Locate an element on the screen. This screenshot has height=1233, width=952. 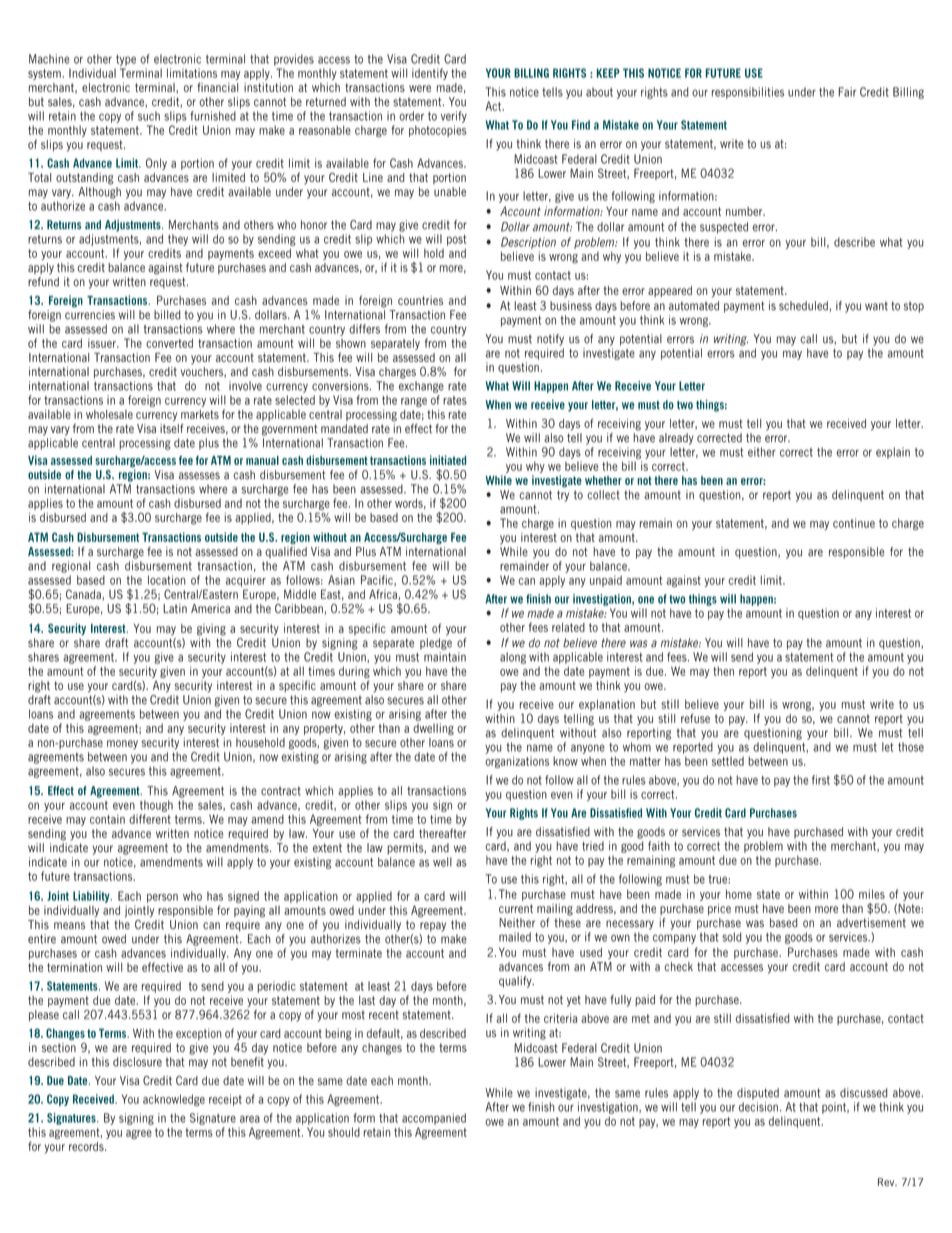
itself is located at coordinates (171, 428).
